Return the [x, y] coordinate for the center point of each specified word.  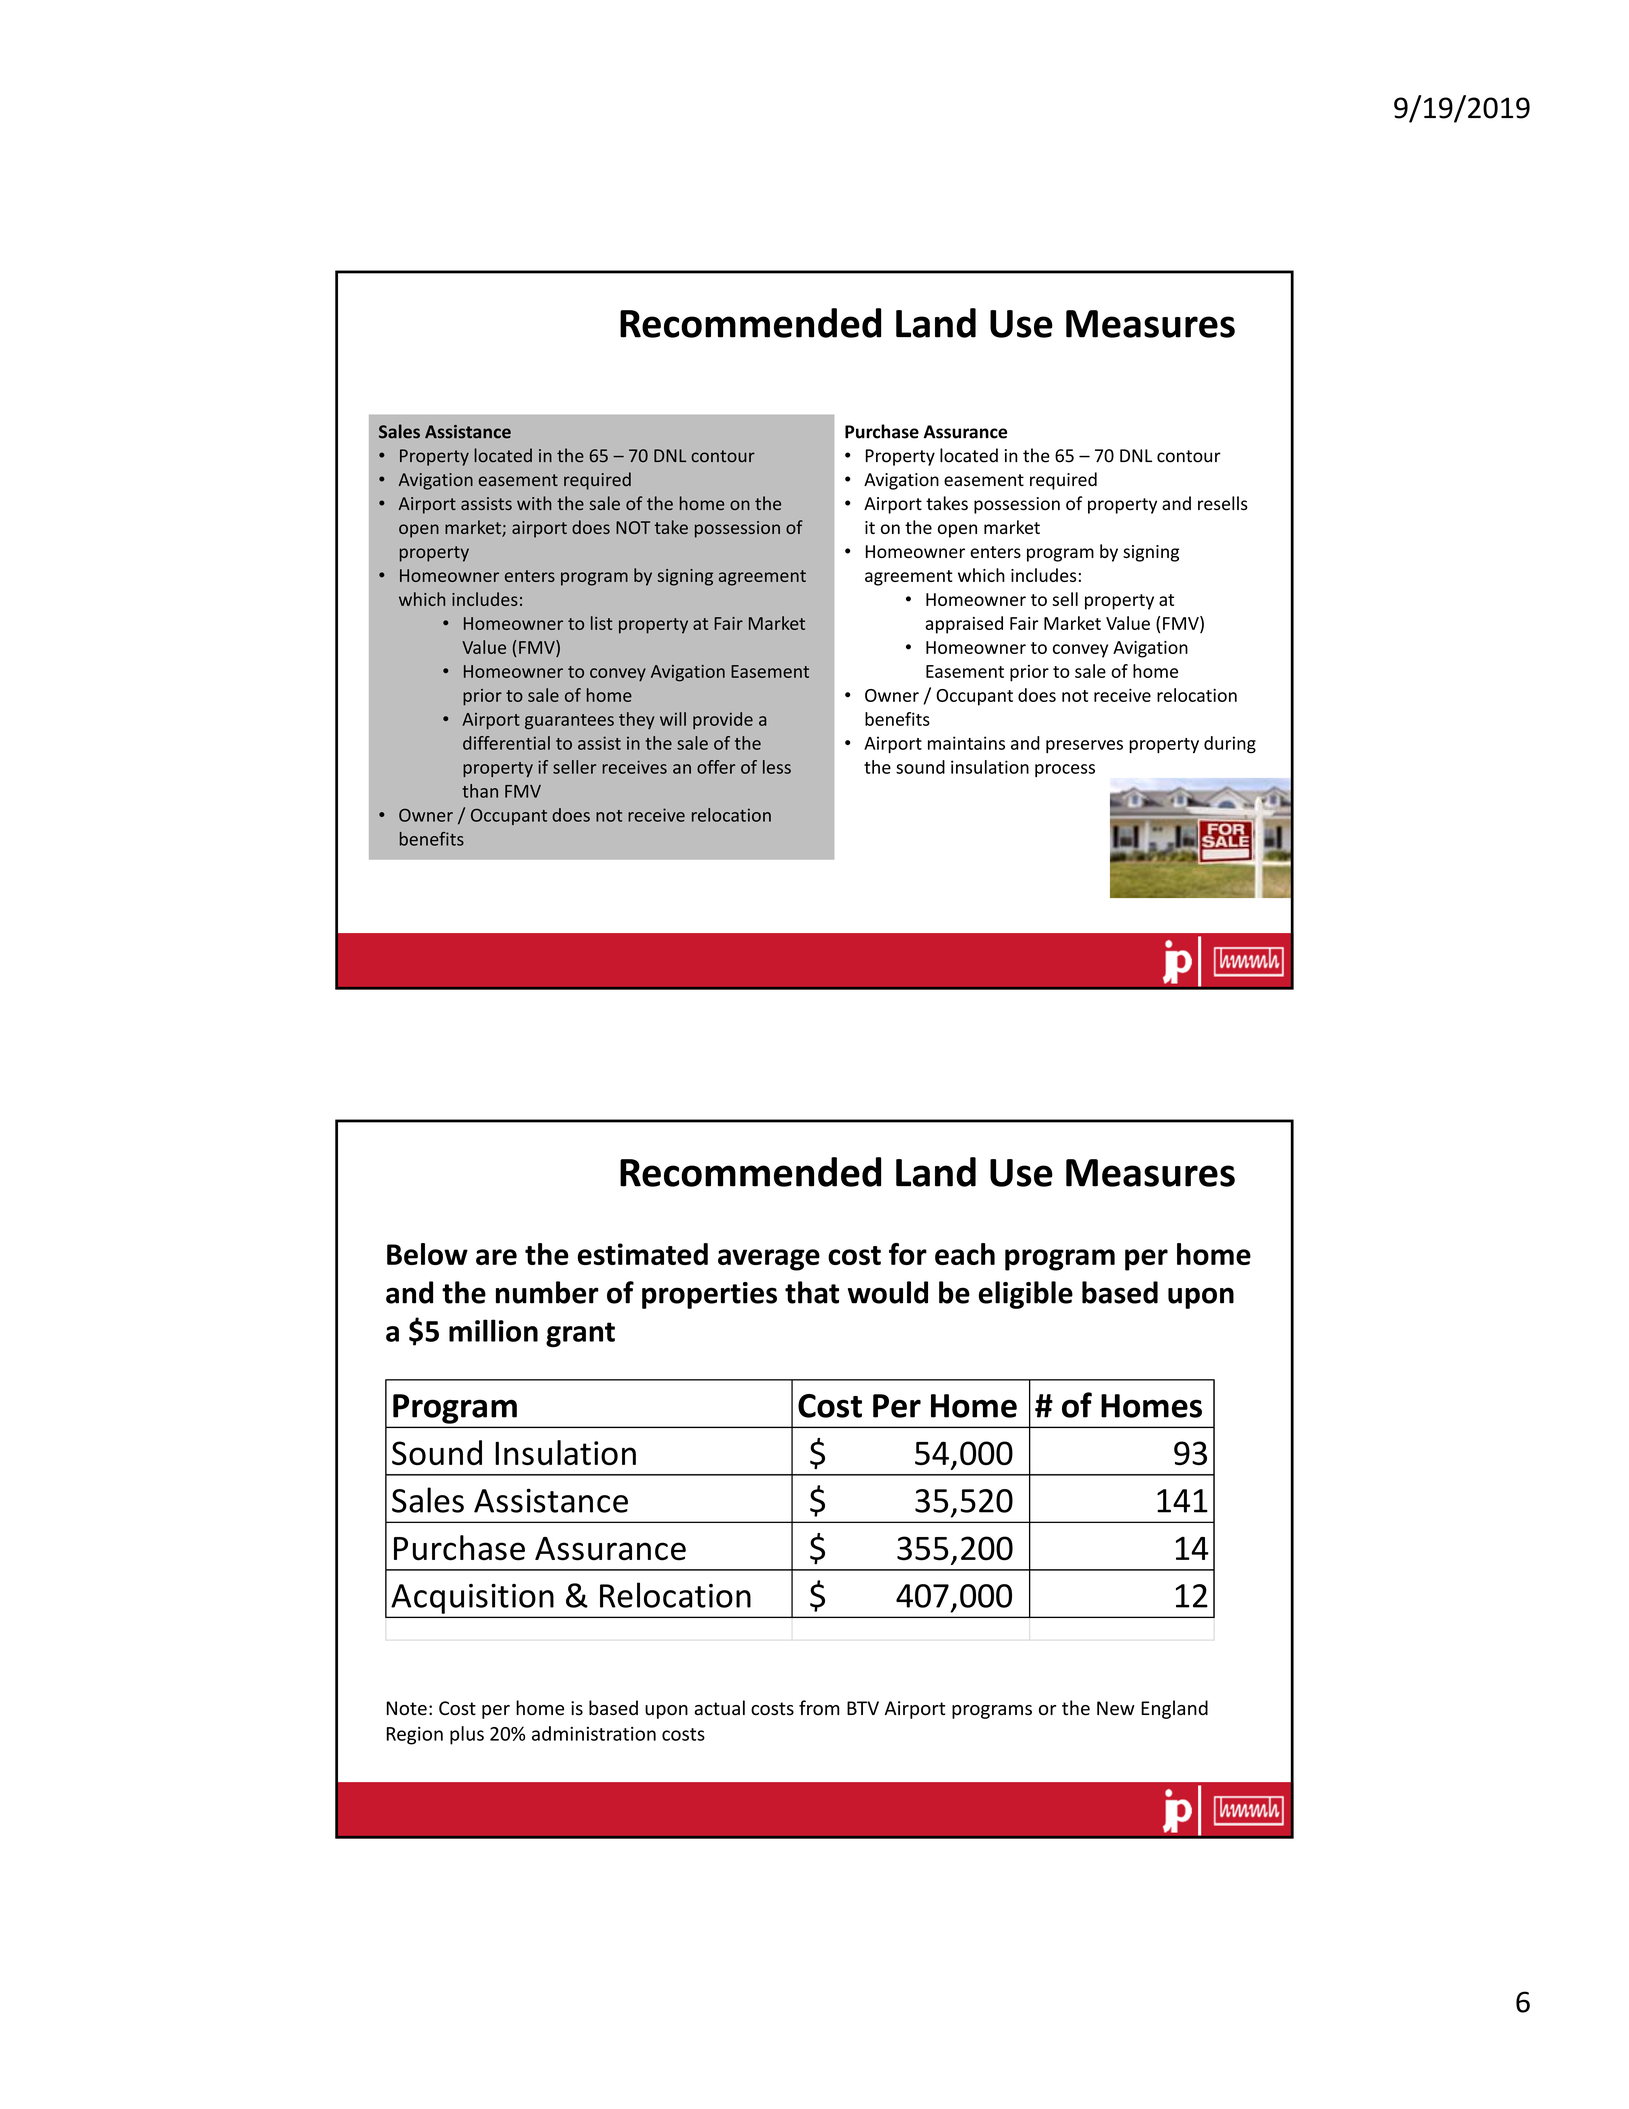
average [769, 1260]
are [496, 1257]
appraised [964, 625]
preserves [1084, 746]
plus [467, 1735]
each [965, 1254]
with [534, 503]
